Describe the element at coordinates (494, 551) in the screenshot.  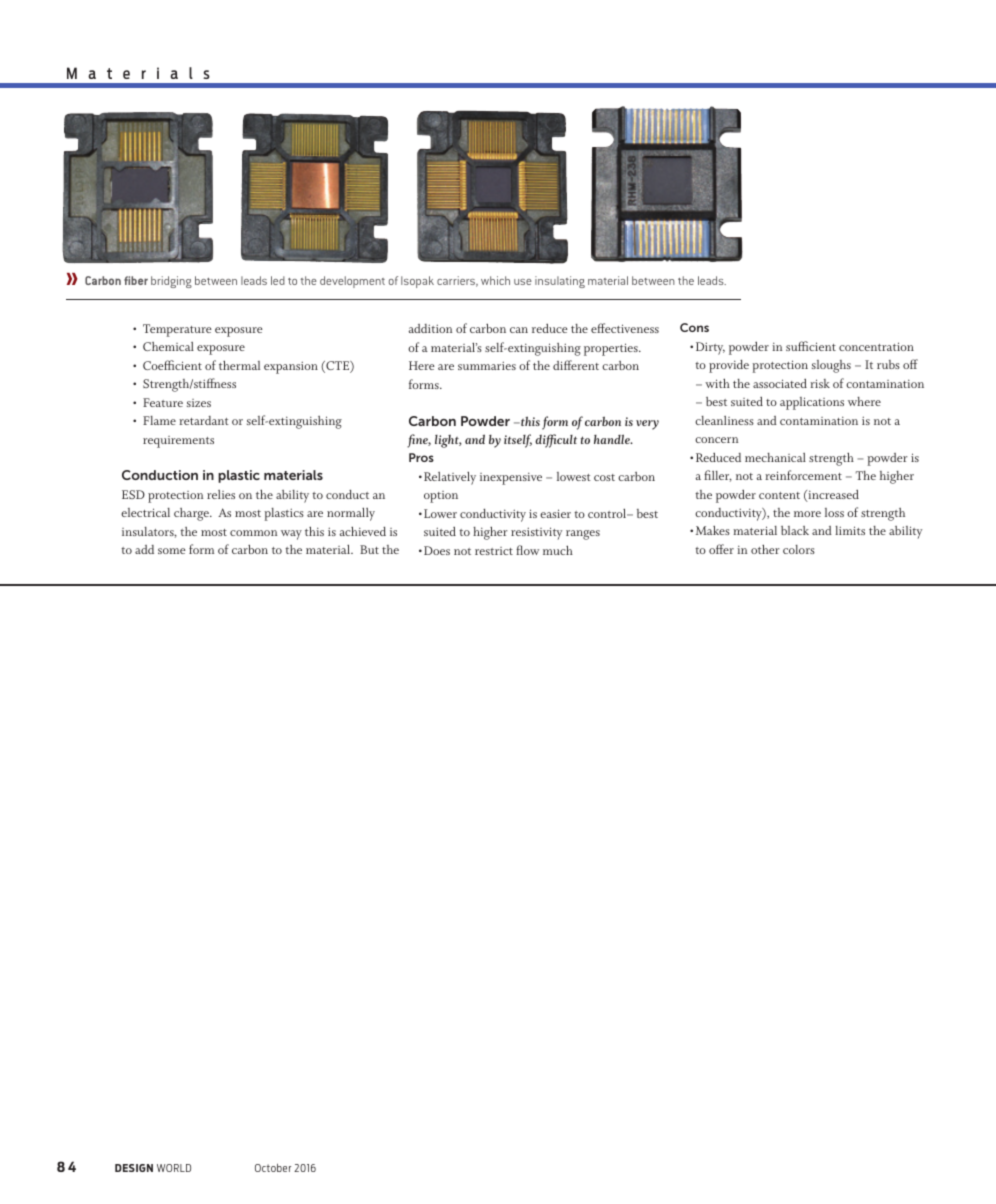
I see `restrict` at that location.
